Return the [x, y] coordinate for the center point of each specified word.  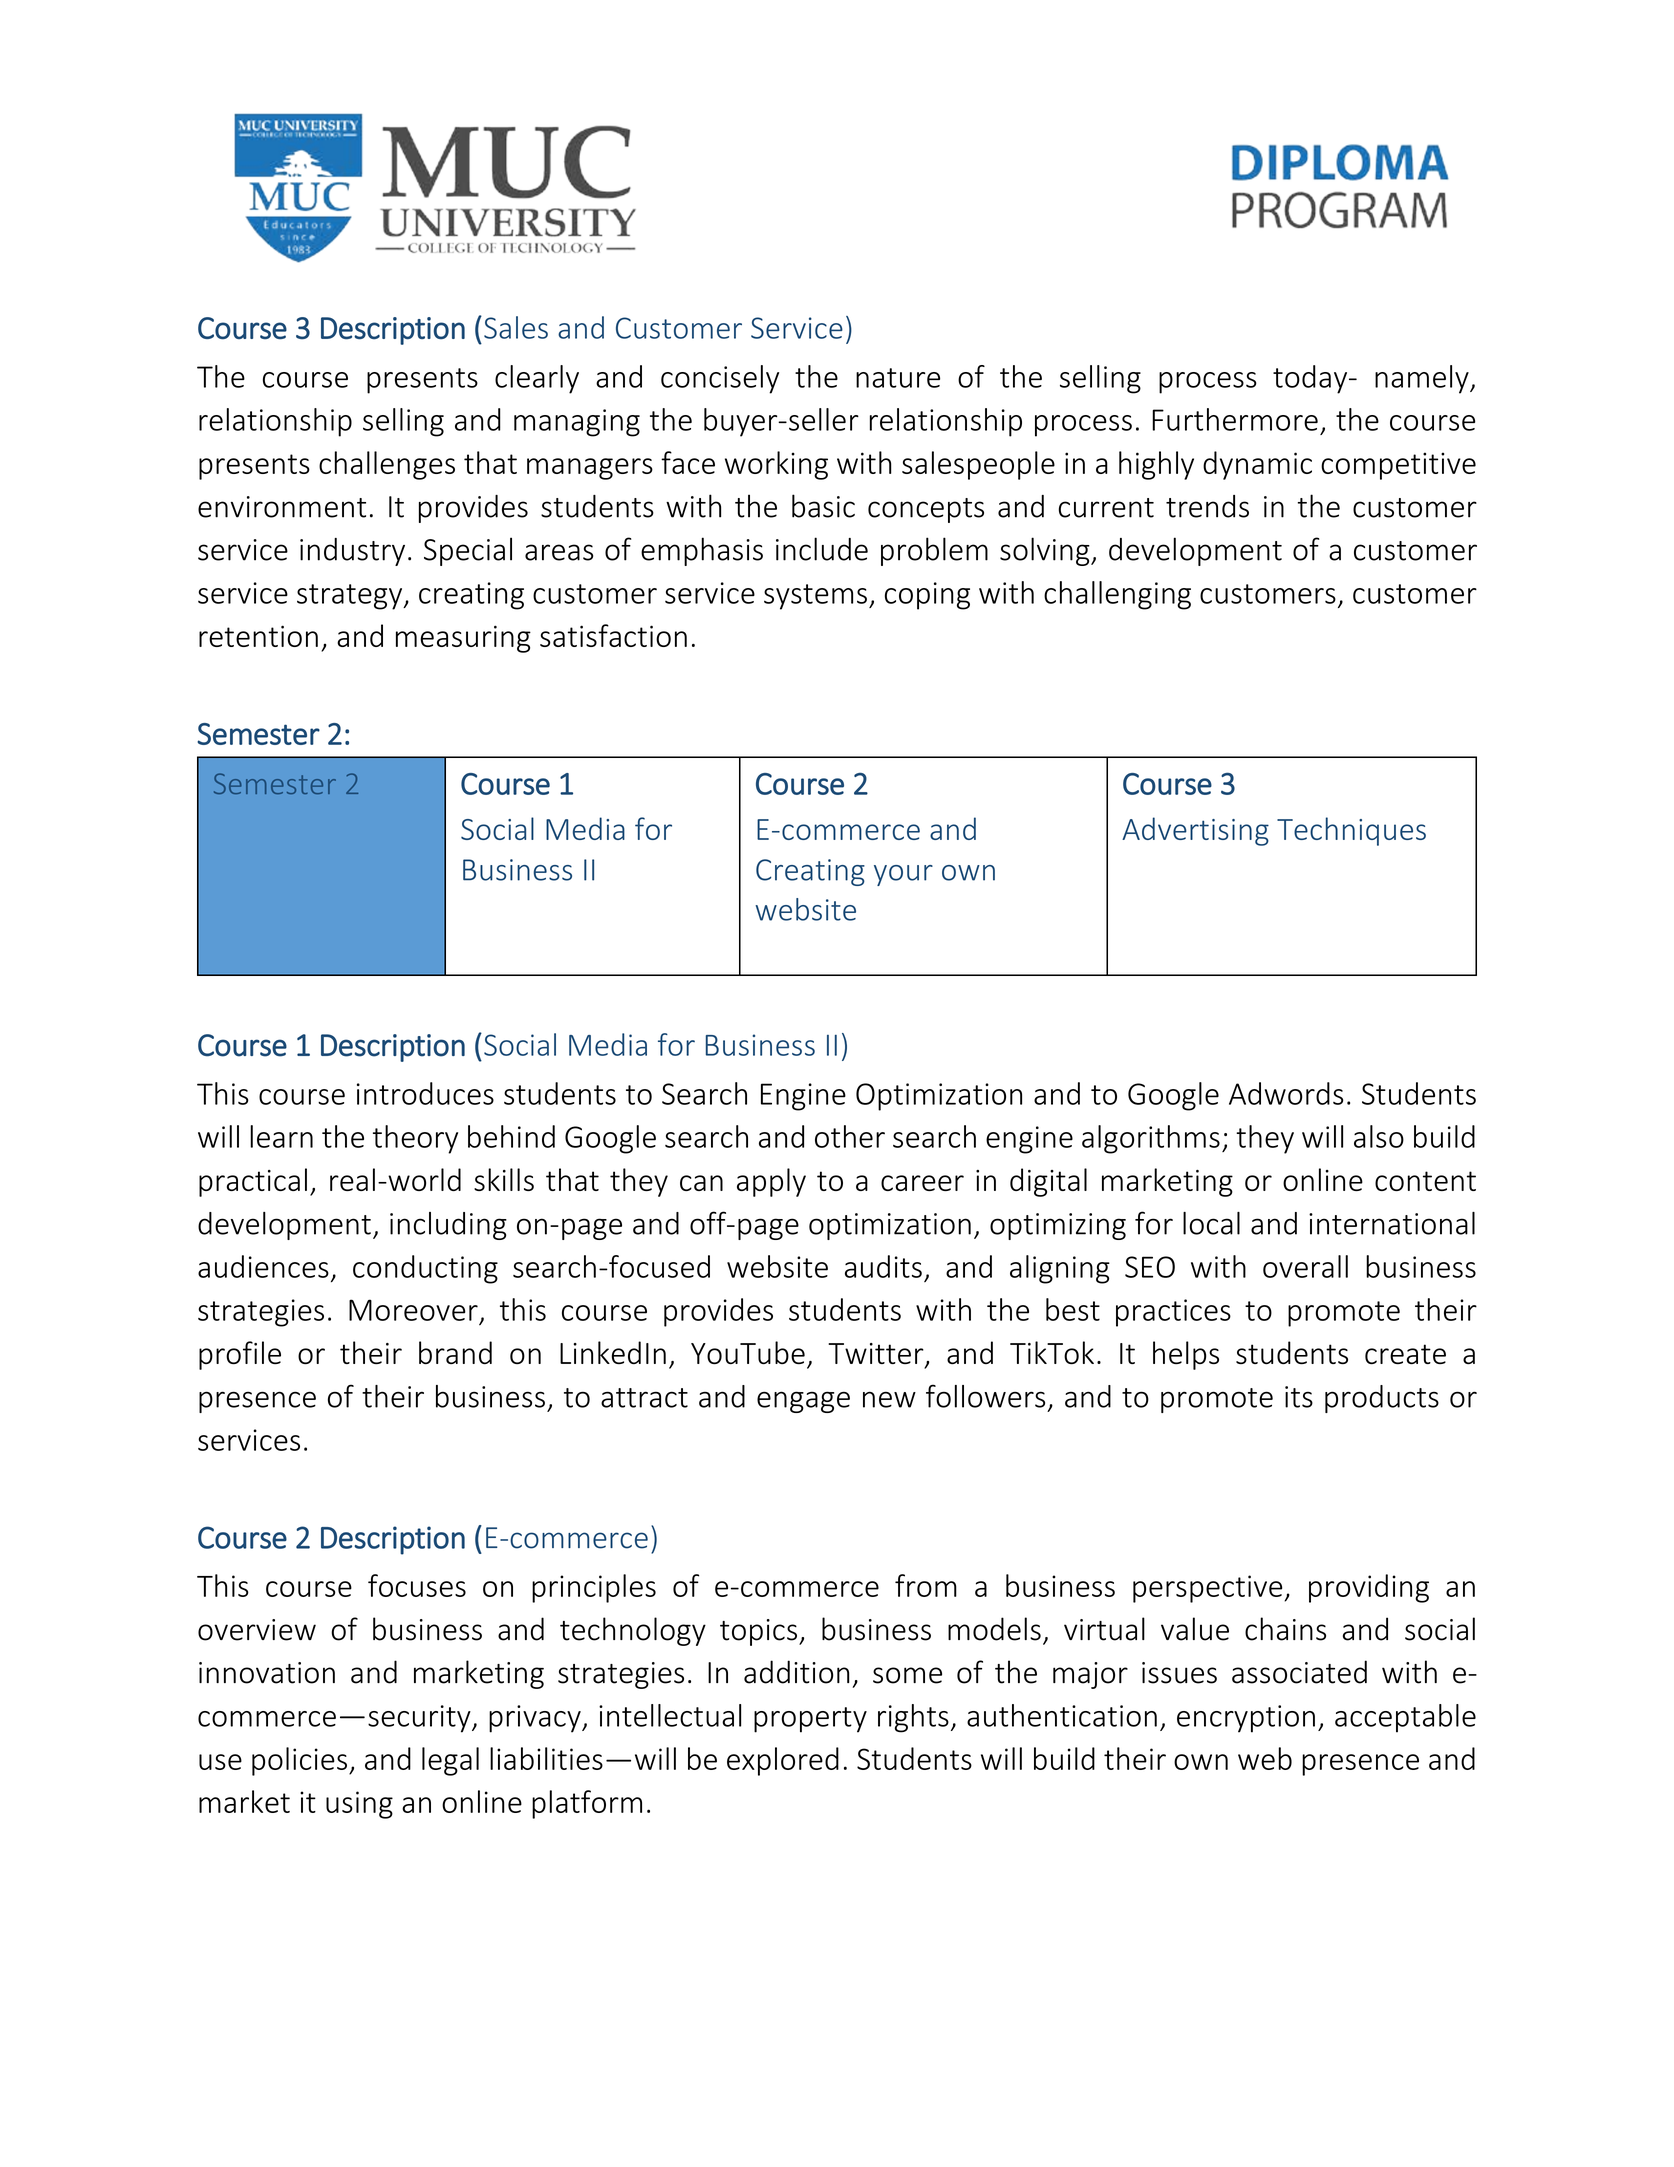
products [1382, 1399]
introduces [425, 1093]
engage [803, 1402]
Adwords [1286, 1093]
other [850, 1136]
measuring [463, 639]
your [903, 875]
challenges [387, 465]
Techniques [1351, 831]
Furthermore [1235, 419]
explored [783, 1761]
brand [455, 1352]
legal [450, 1761]
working [776, 465]
